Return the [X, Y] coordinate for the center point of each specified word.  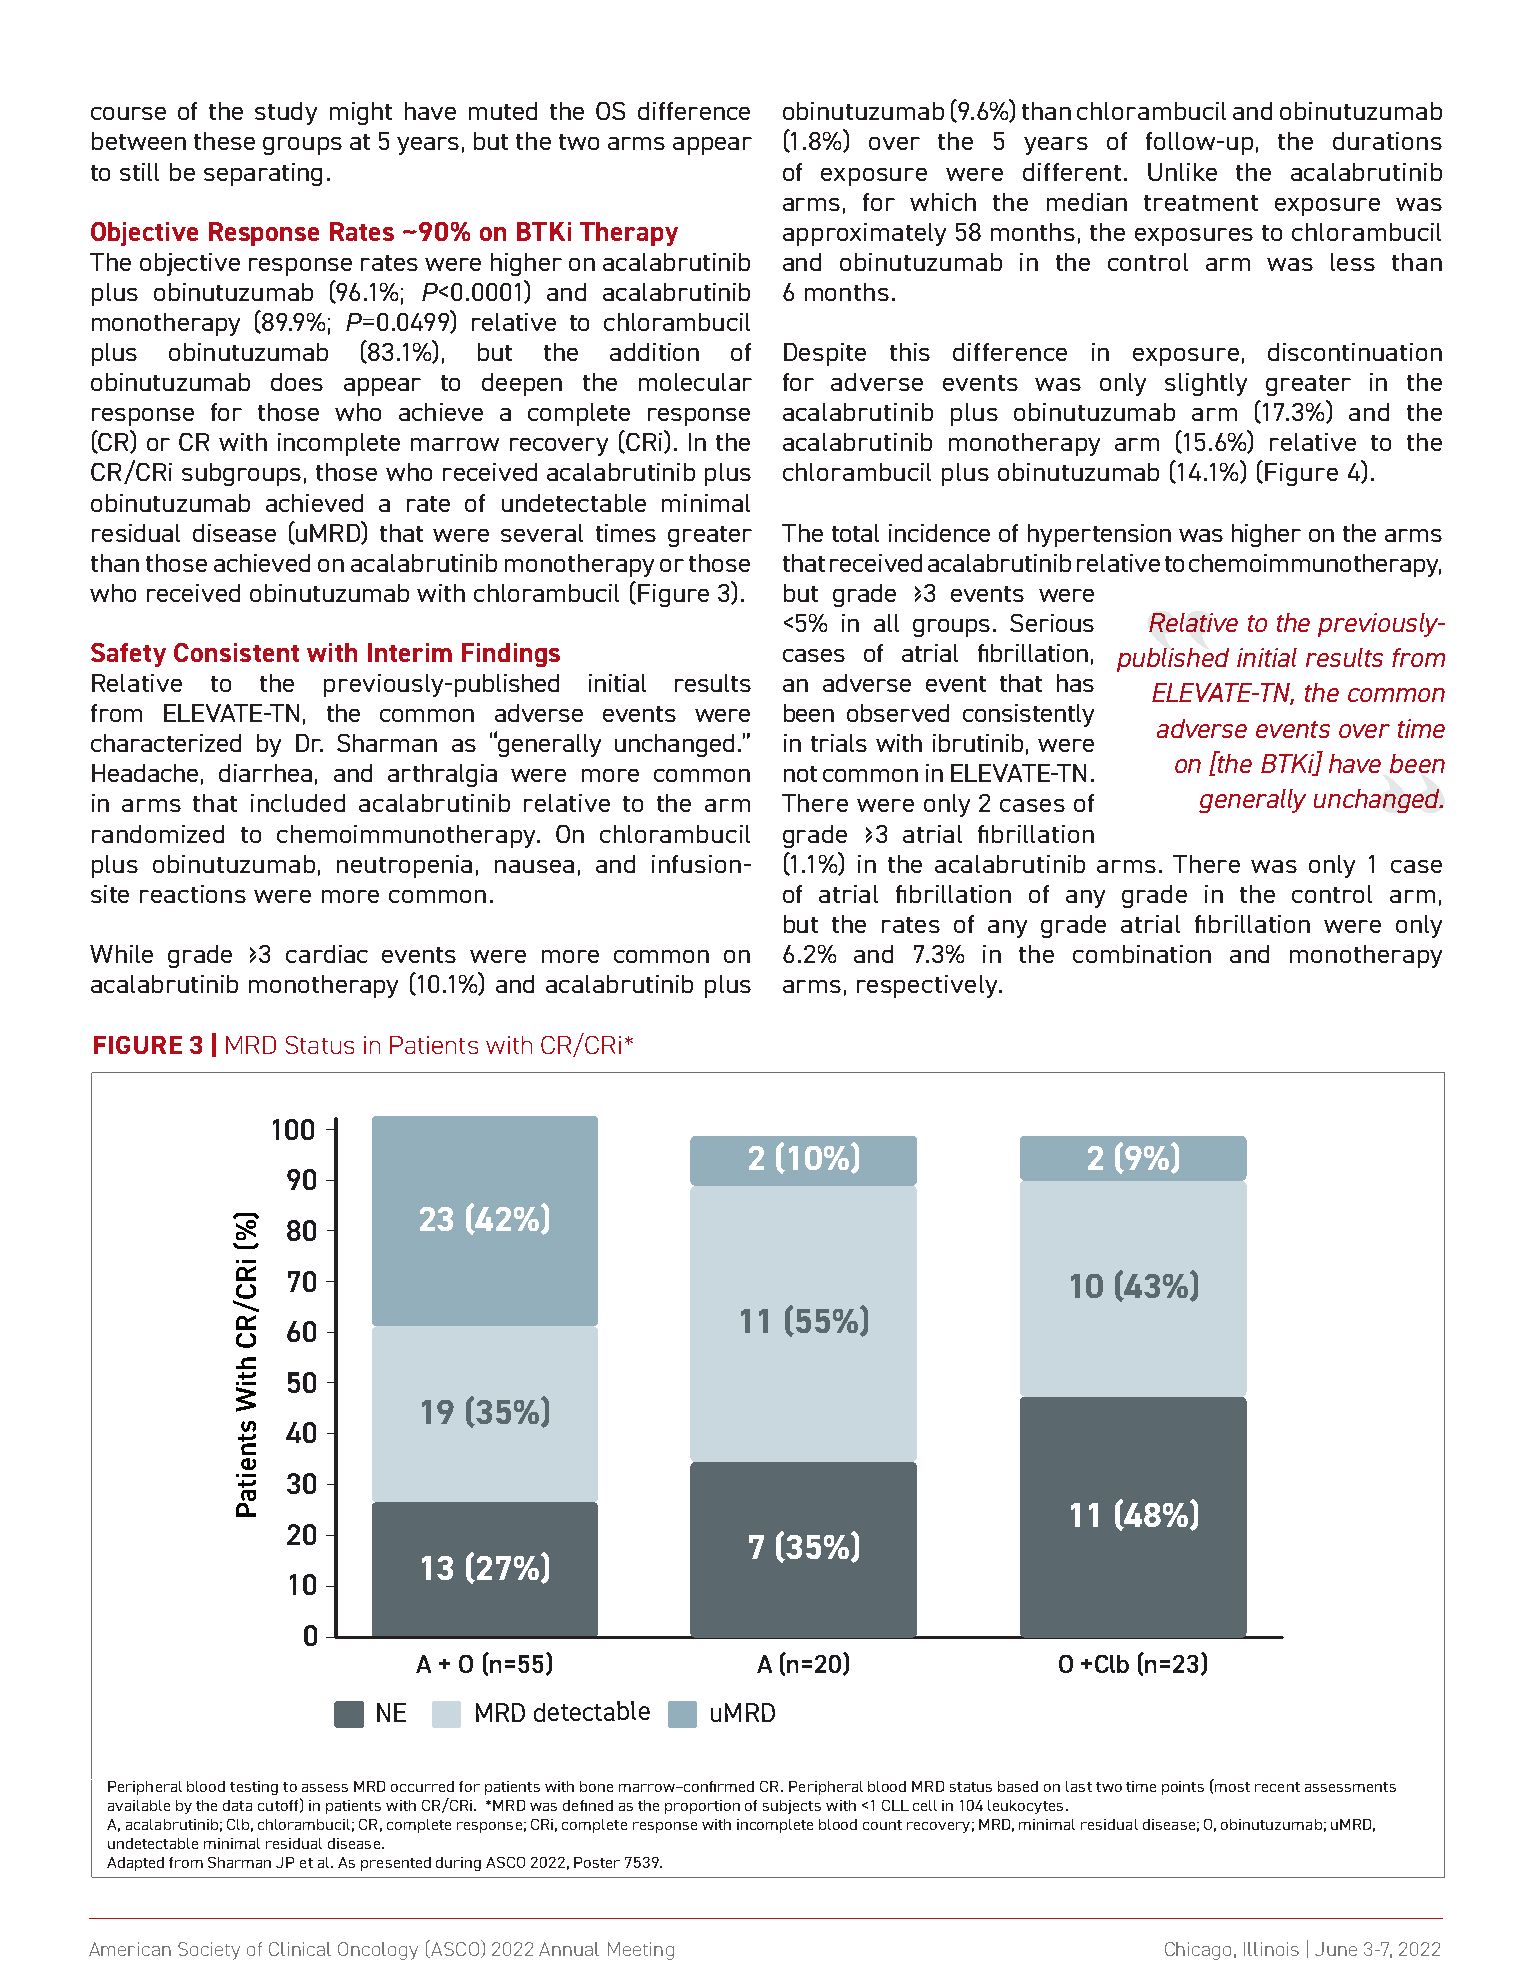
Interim [410, 652]
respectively [928, 986]
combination [1142, 954]
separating [263, 174]
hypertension [1099, 535]
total [855, 533]
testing [254, 1788]
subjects [792, 1807]
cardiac [327, 954]
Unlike [1182, 172]
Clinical [300, 1949]
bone [596, 1786]
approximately [864, 234]
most [1232, 1787]
